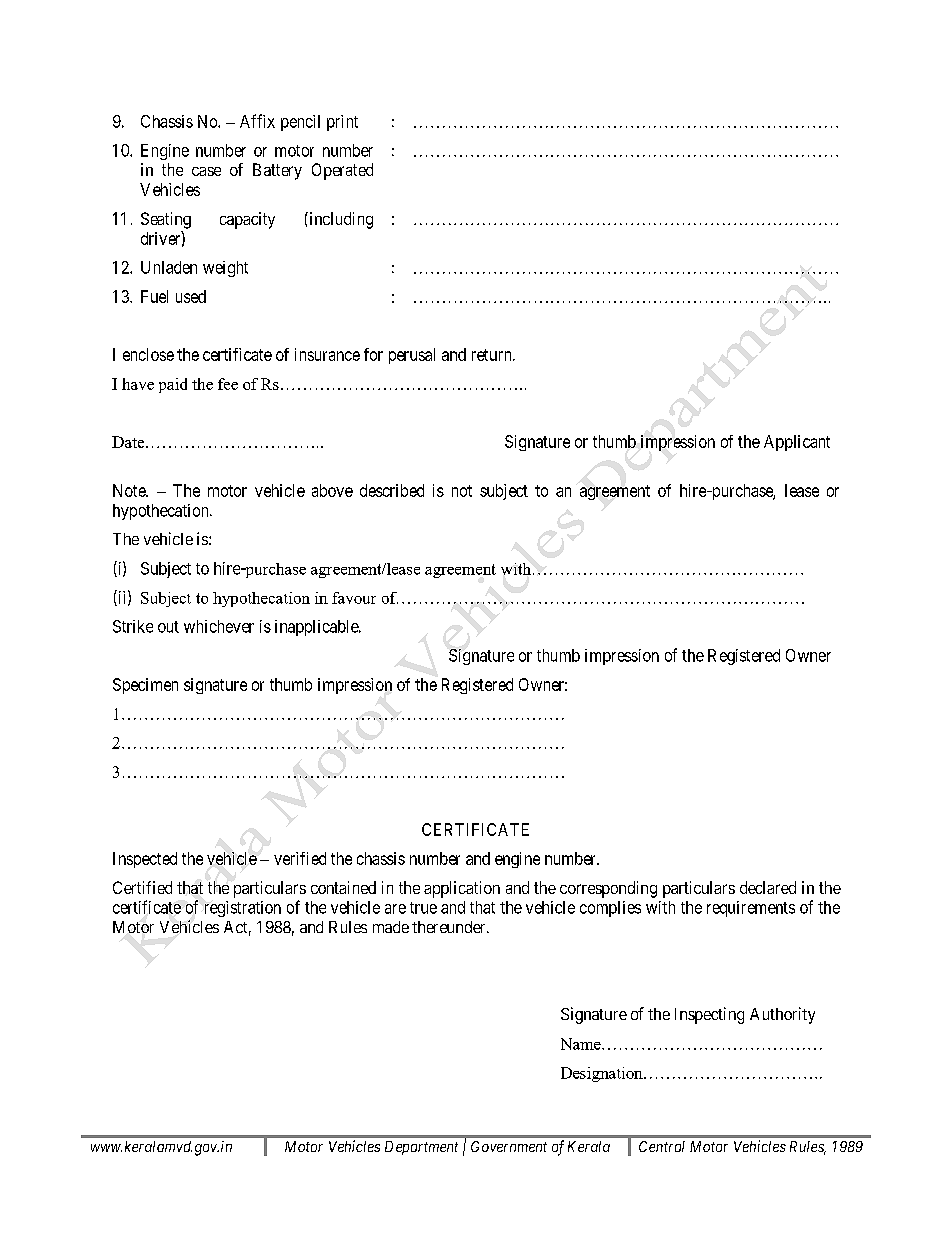 The height and width of the screenshot is (1233, 952). What do you see at coordinates (342, 171) in the screenshot?
I see `Operated` at bounding box center [342, 171].
